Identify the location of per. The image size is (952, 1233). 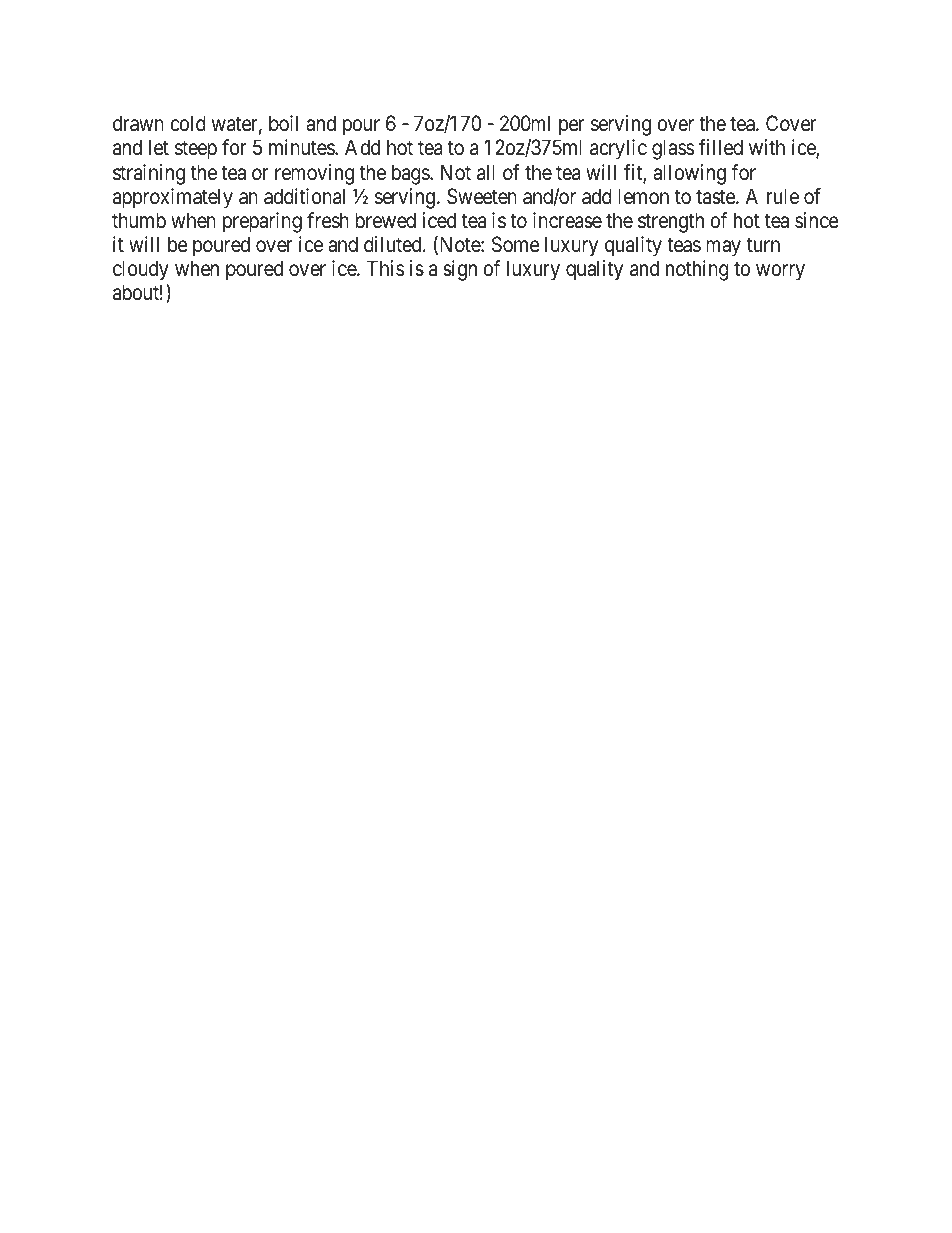
(571, 128).
